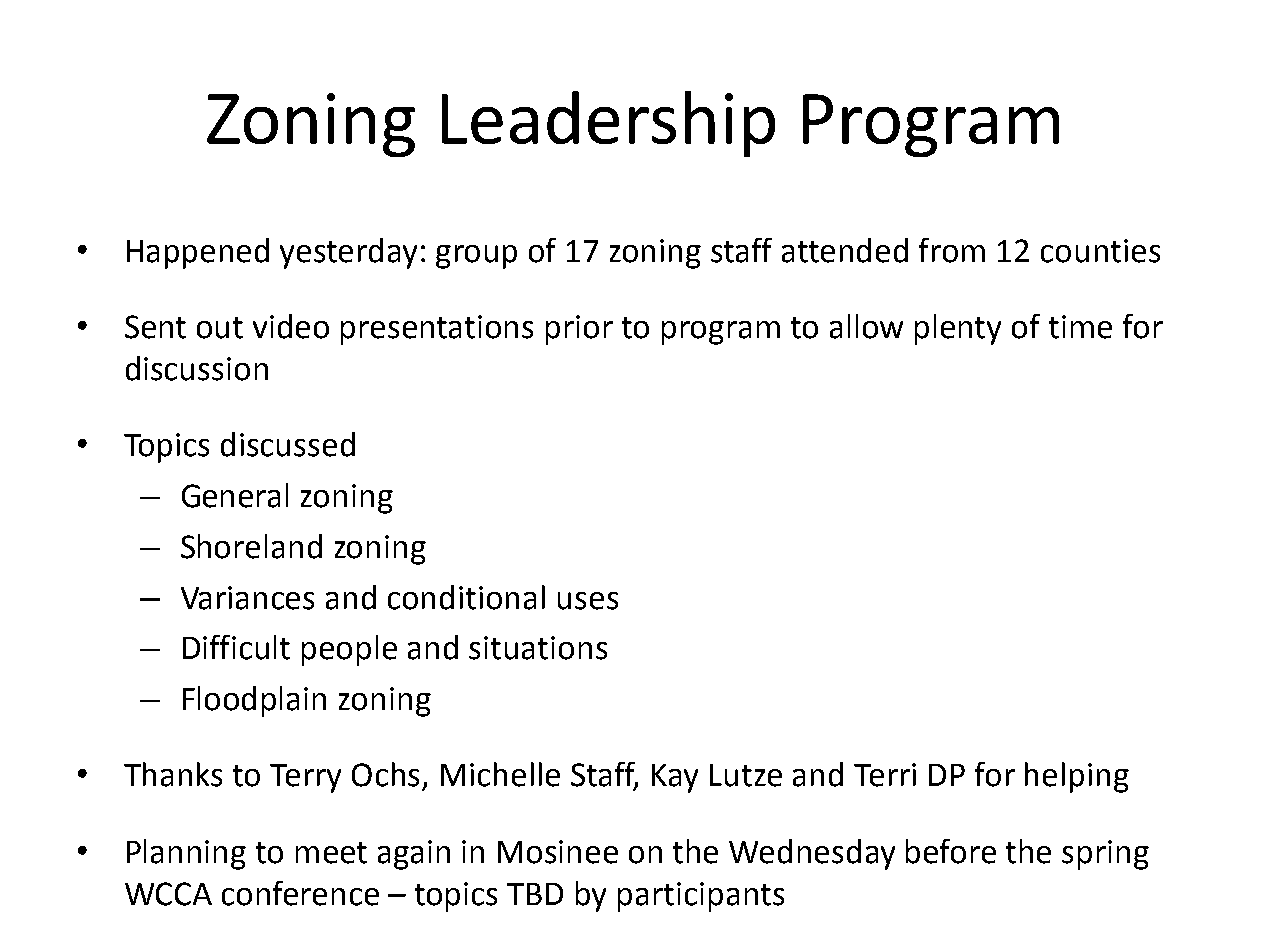 Image resolution: width=1270 pixels, height=952 pixels. I want to click on conference, so click(300, 893).
